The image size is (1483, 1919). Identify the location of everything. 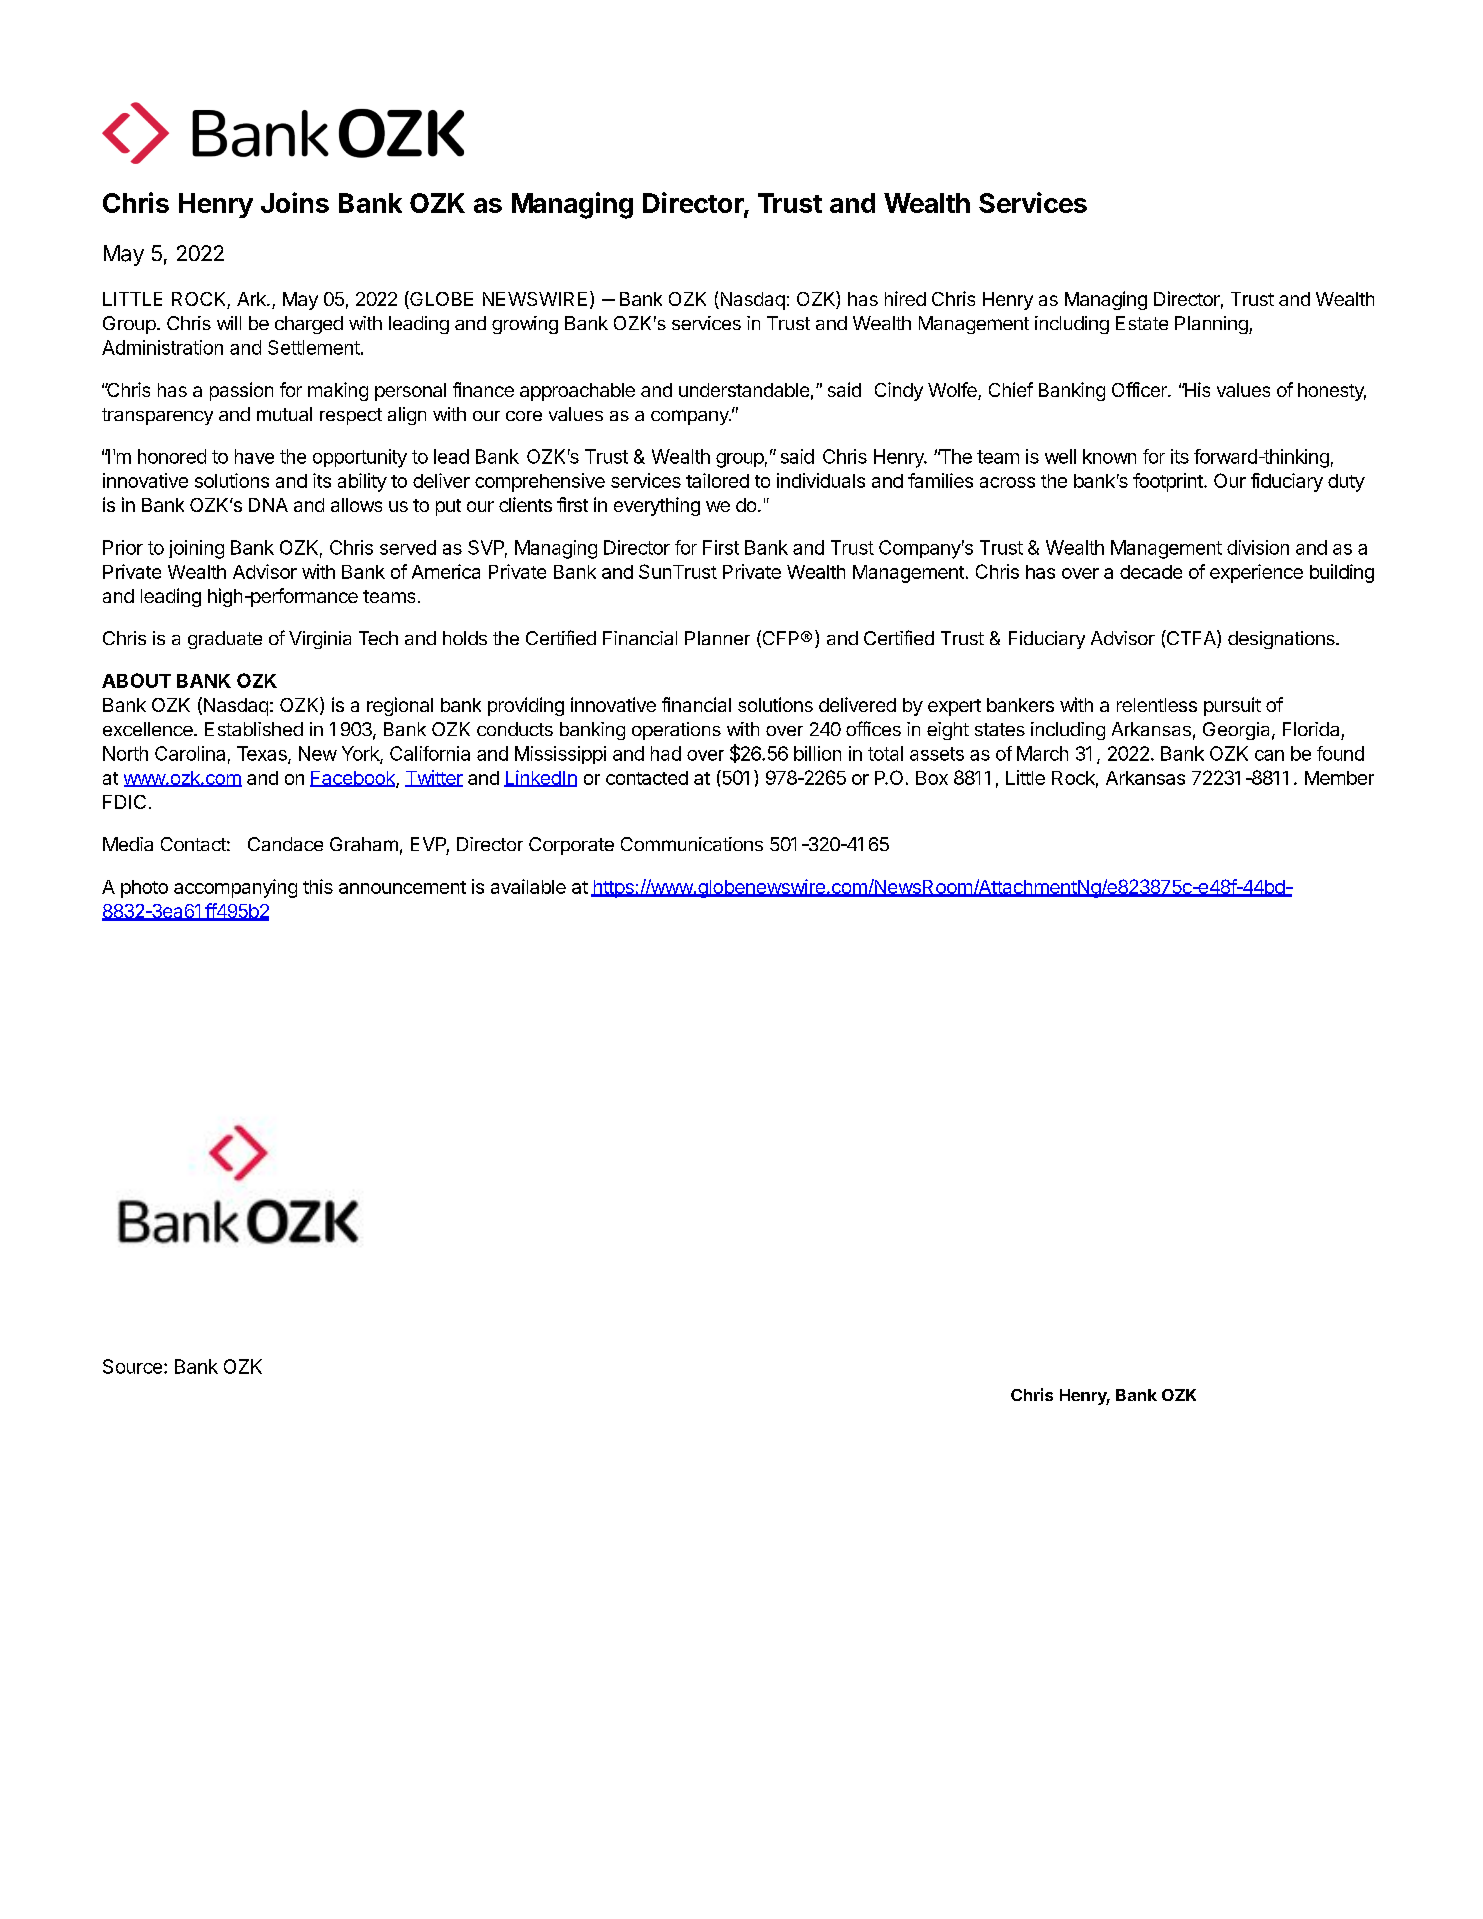
(657, 506).
